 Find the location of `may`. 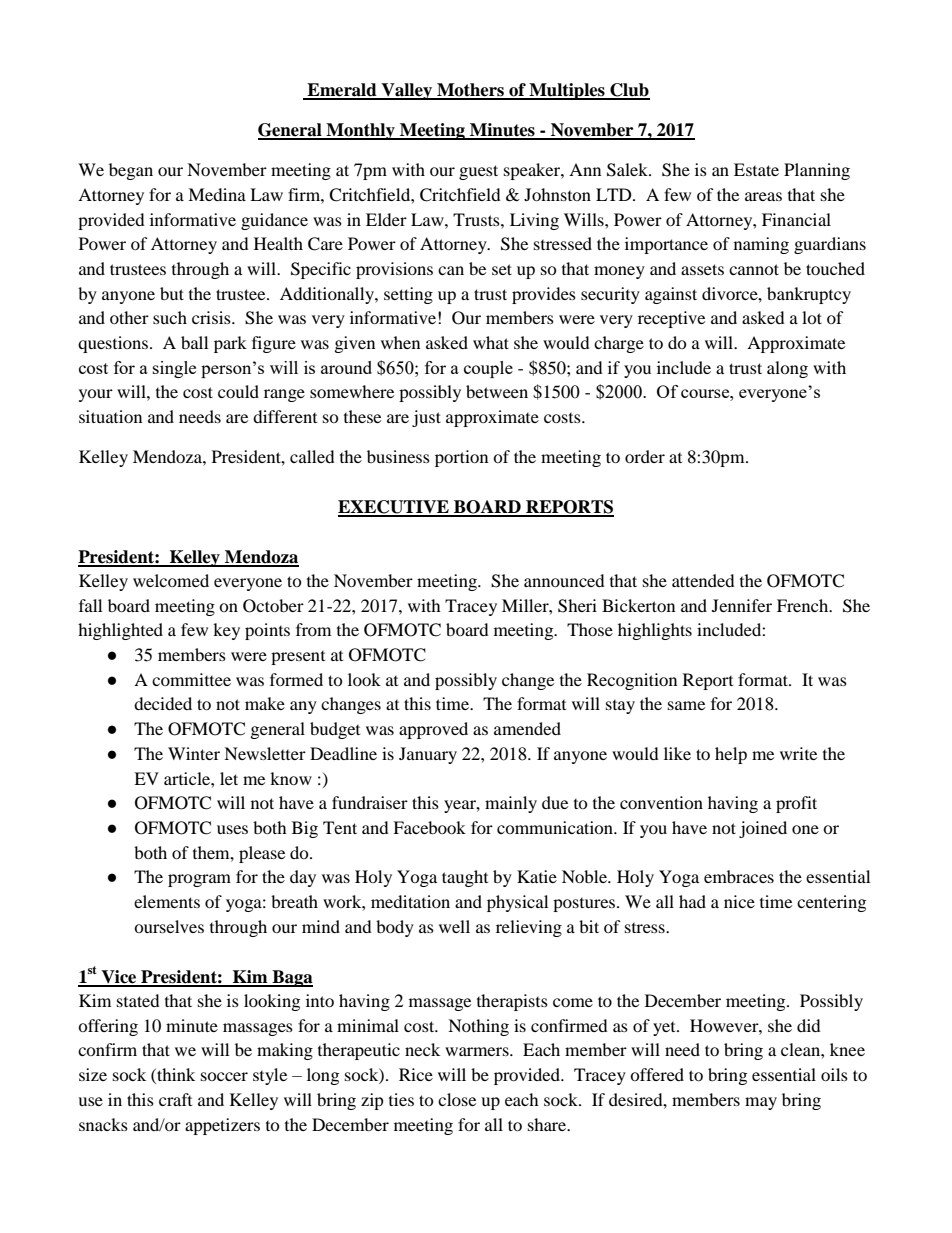

may is located at coordinates (761, 1103).
